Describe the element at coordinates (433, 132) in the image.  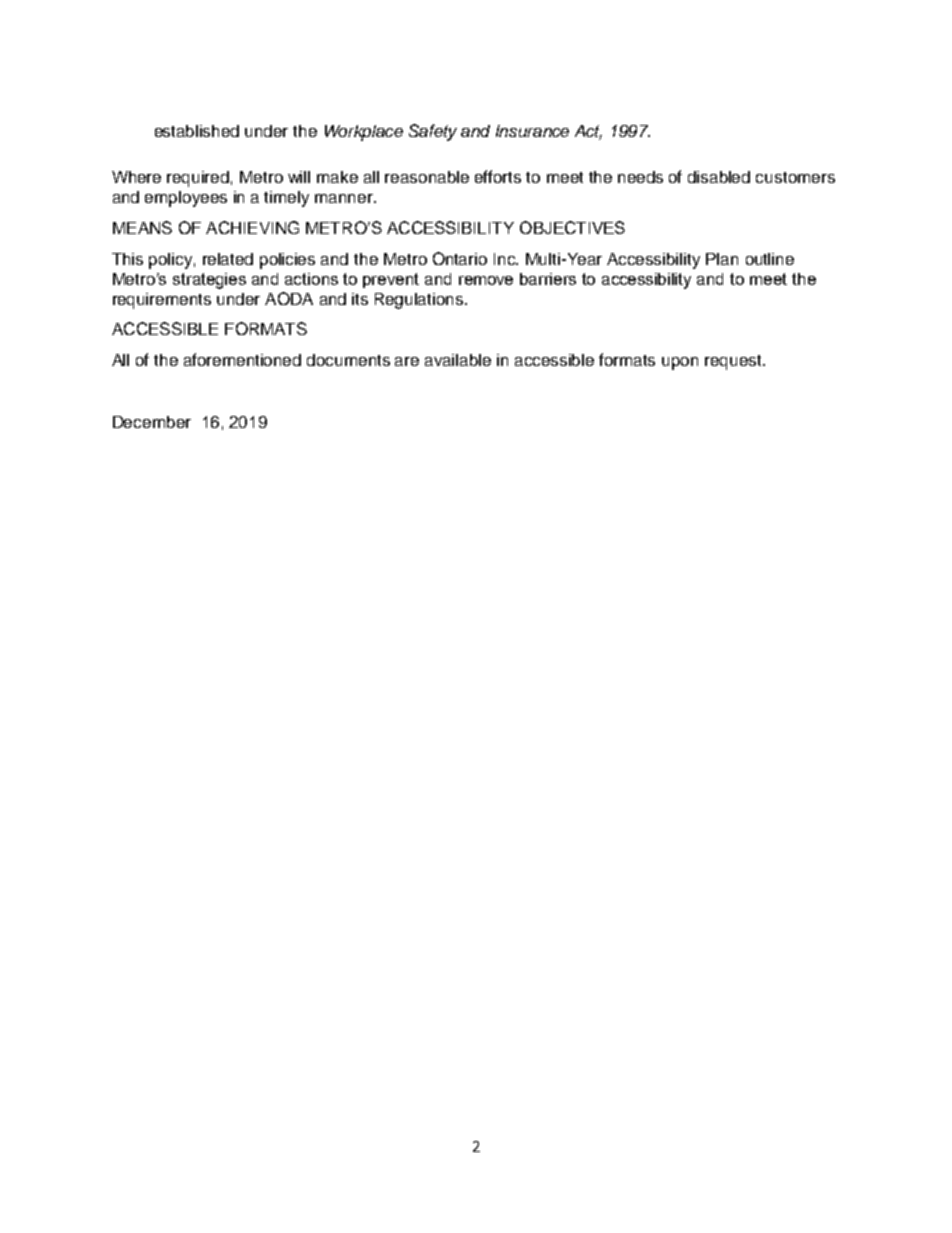
I see `Safety` at that location.
